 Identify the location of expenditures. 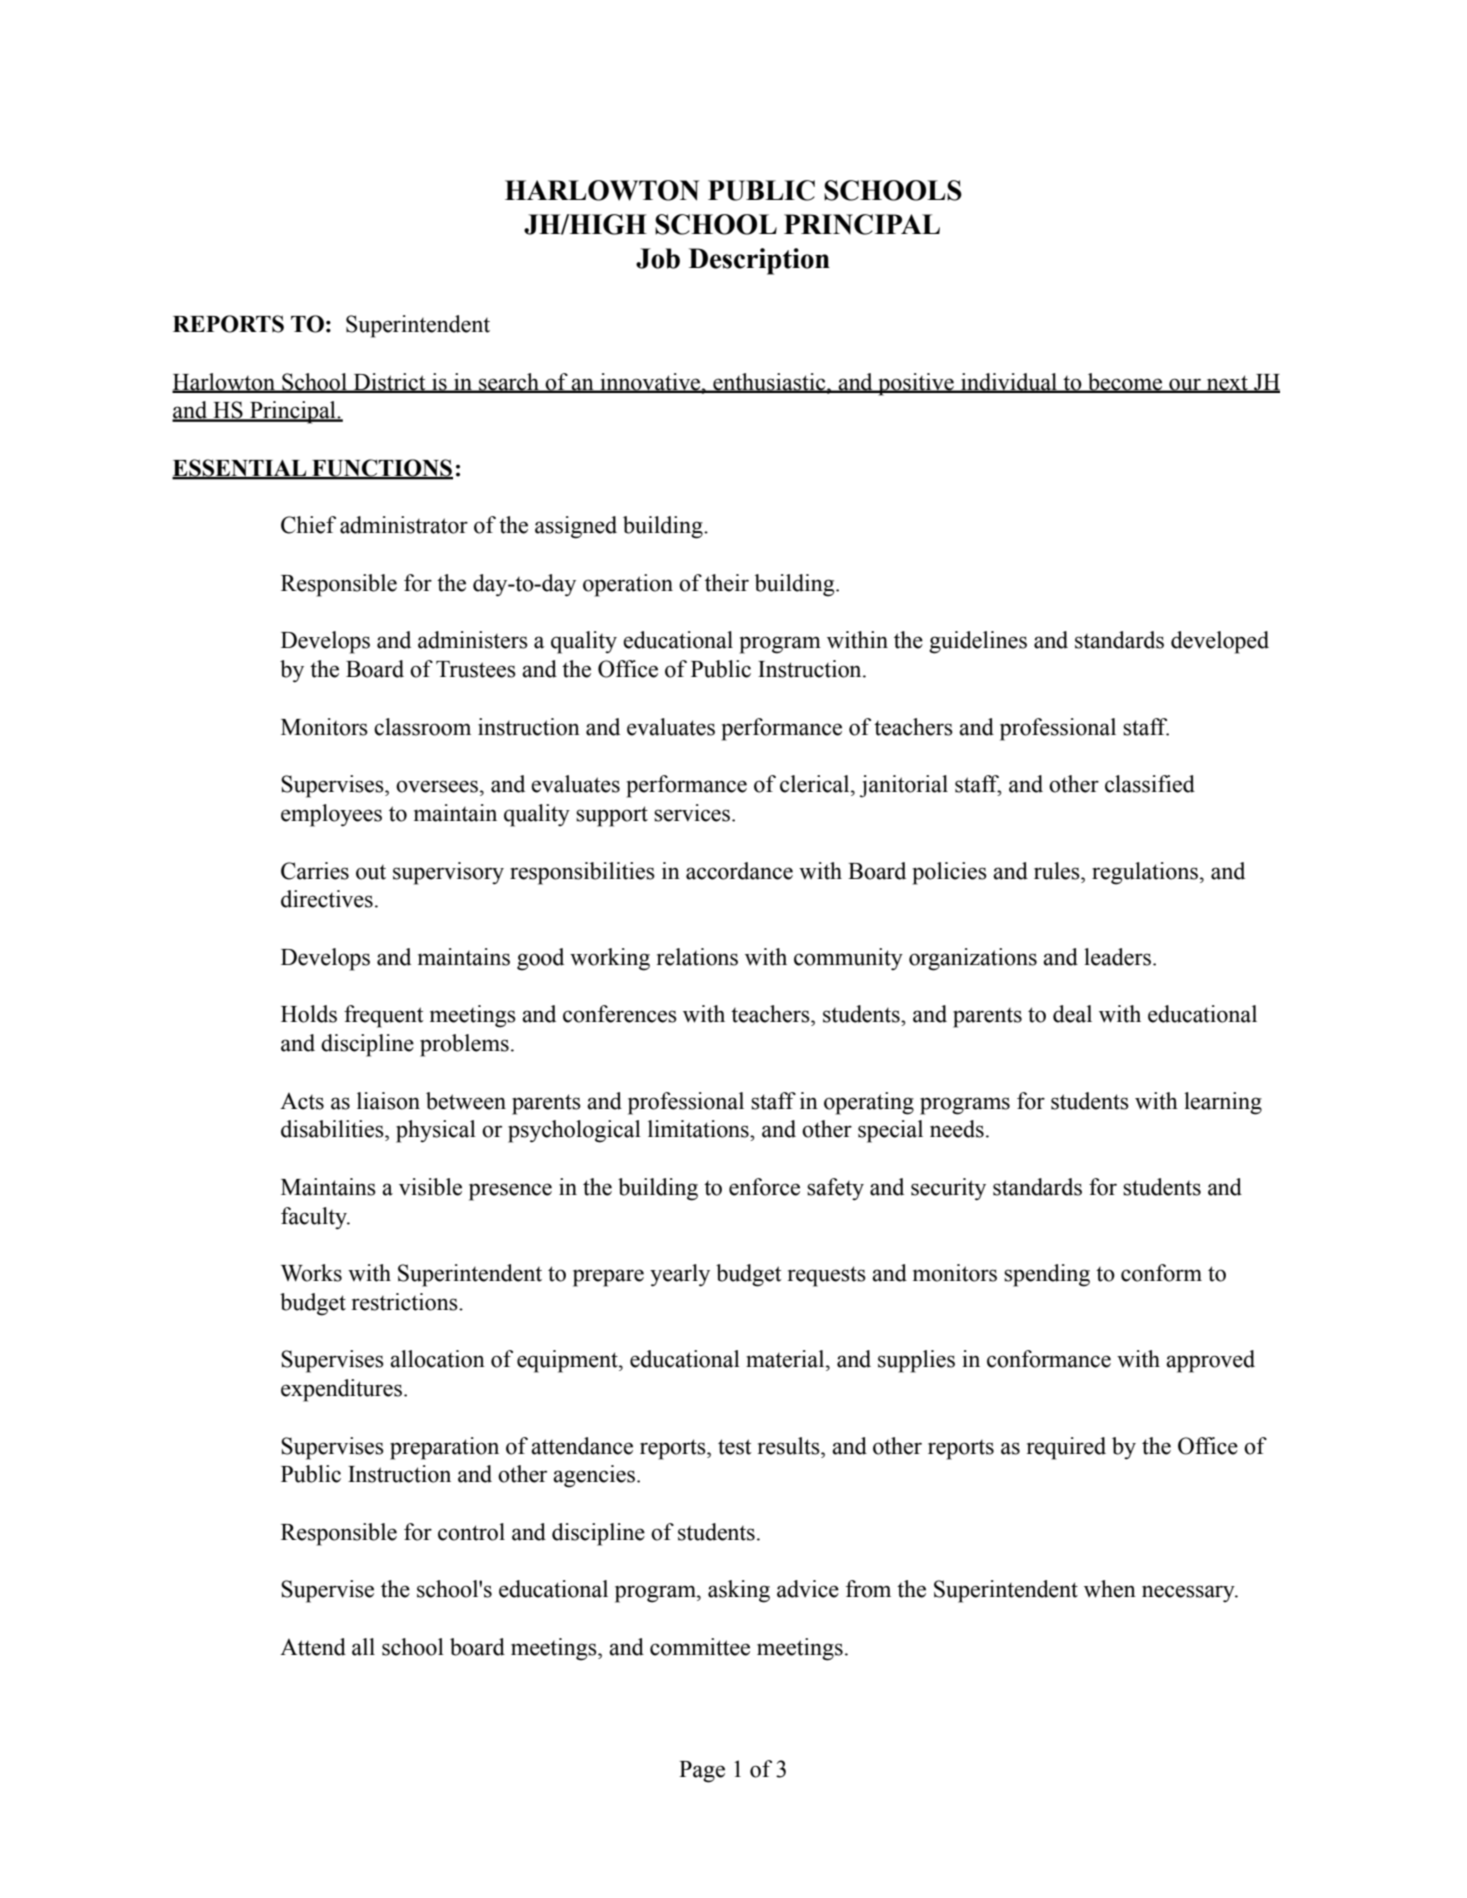
(343, 1390).
